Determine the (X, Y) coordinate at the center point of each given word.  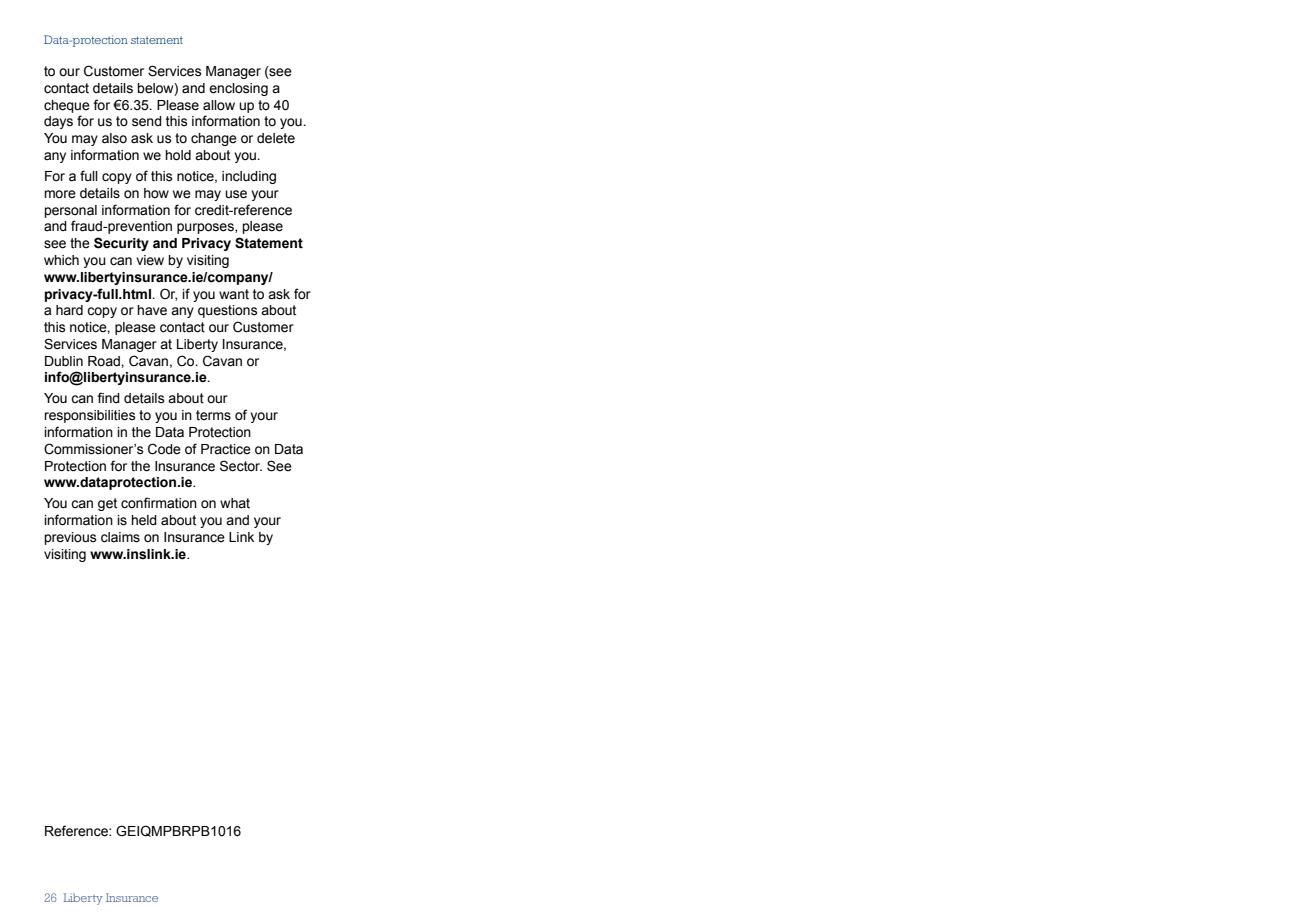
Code (164, 449)
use (236, 194)
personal (70, 211)
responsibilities (90, 416)
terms (213, 415)
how (156, 193)
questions (228, 311)
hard (69, 310)
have (152, 310)
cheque (67, 106)
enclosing (238, 89)
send (147, 121)
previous (70, 538)
